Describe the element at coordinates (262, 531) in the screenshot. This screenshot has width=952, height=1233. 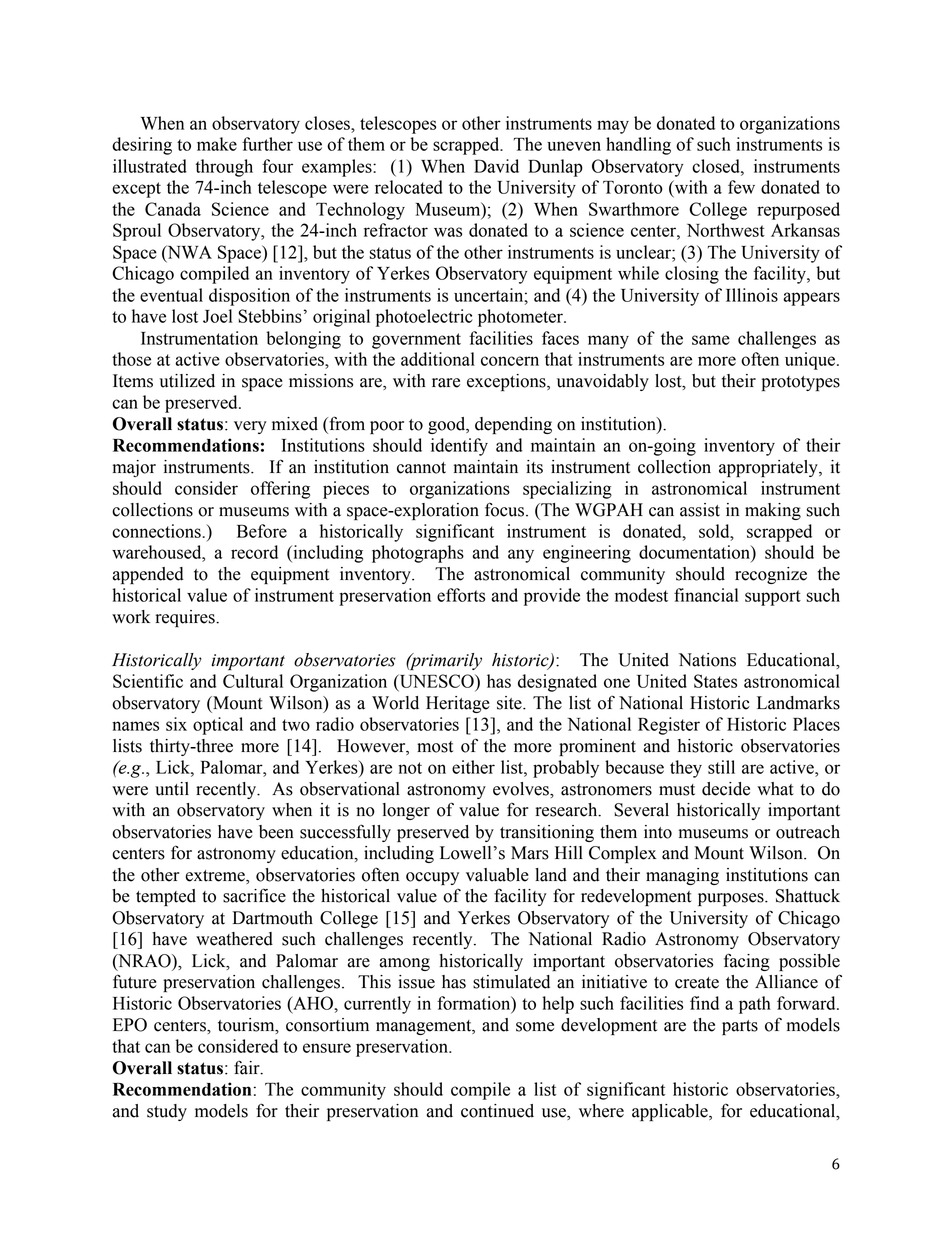
I see `Before` at that location.
